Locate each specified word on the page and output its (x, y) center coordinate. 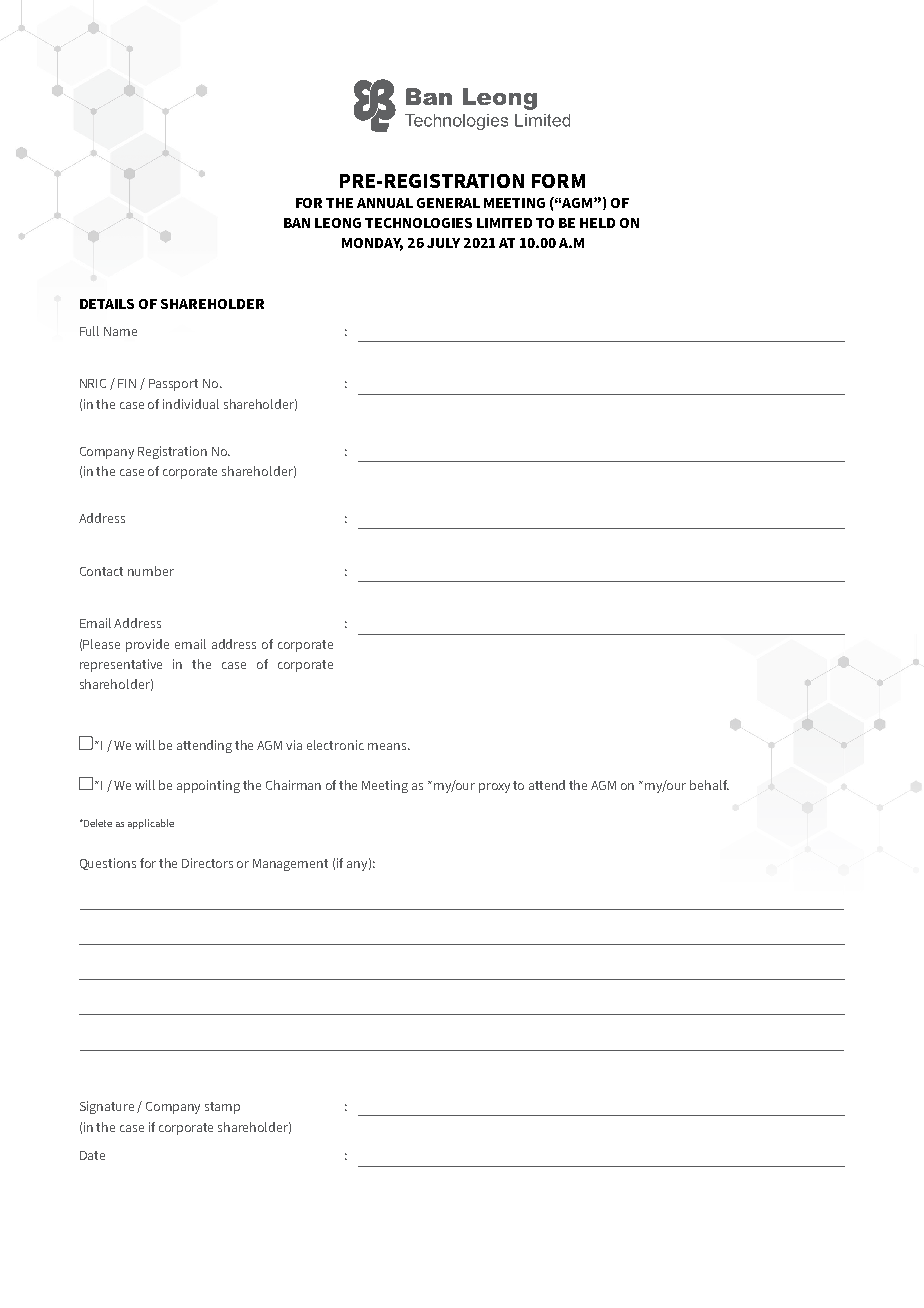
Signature (109, 1107)
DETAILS (107, 304)
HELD (597, 223)
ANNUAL (385, 203)
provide (147, 645)
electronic (335, 745)
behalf (709, 785)
